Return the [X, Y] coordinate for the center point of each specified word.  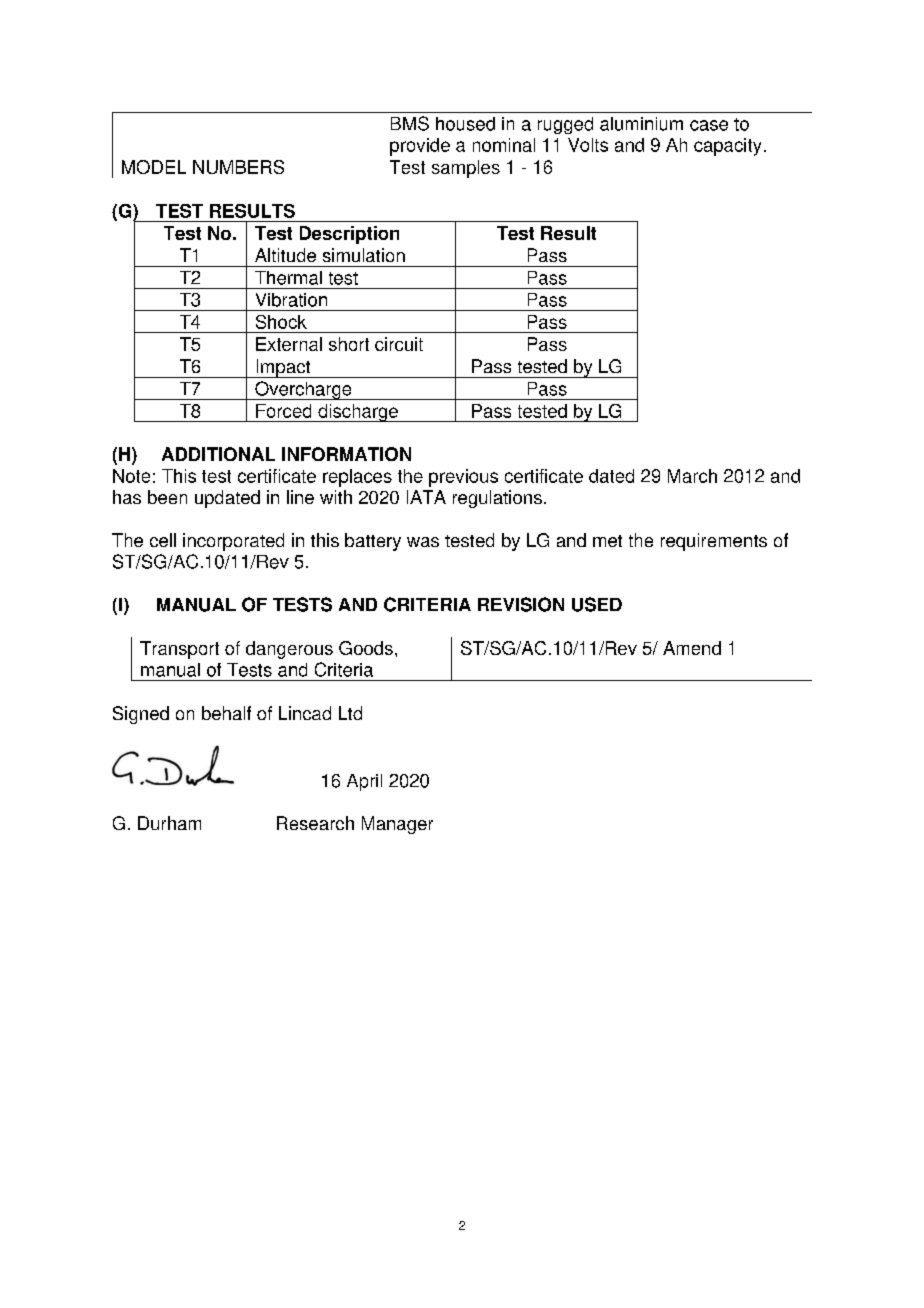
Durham [169, 823]
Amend [692, 648]
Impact [283, 368]
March [692, 476]
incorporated [233, 542]
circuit [399, 344]
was [423, 542]
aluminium [641, 124]
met [607, 541]
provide [420, 147]
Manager [397, 825]
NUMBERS [238, 167]
